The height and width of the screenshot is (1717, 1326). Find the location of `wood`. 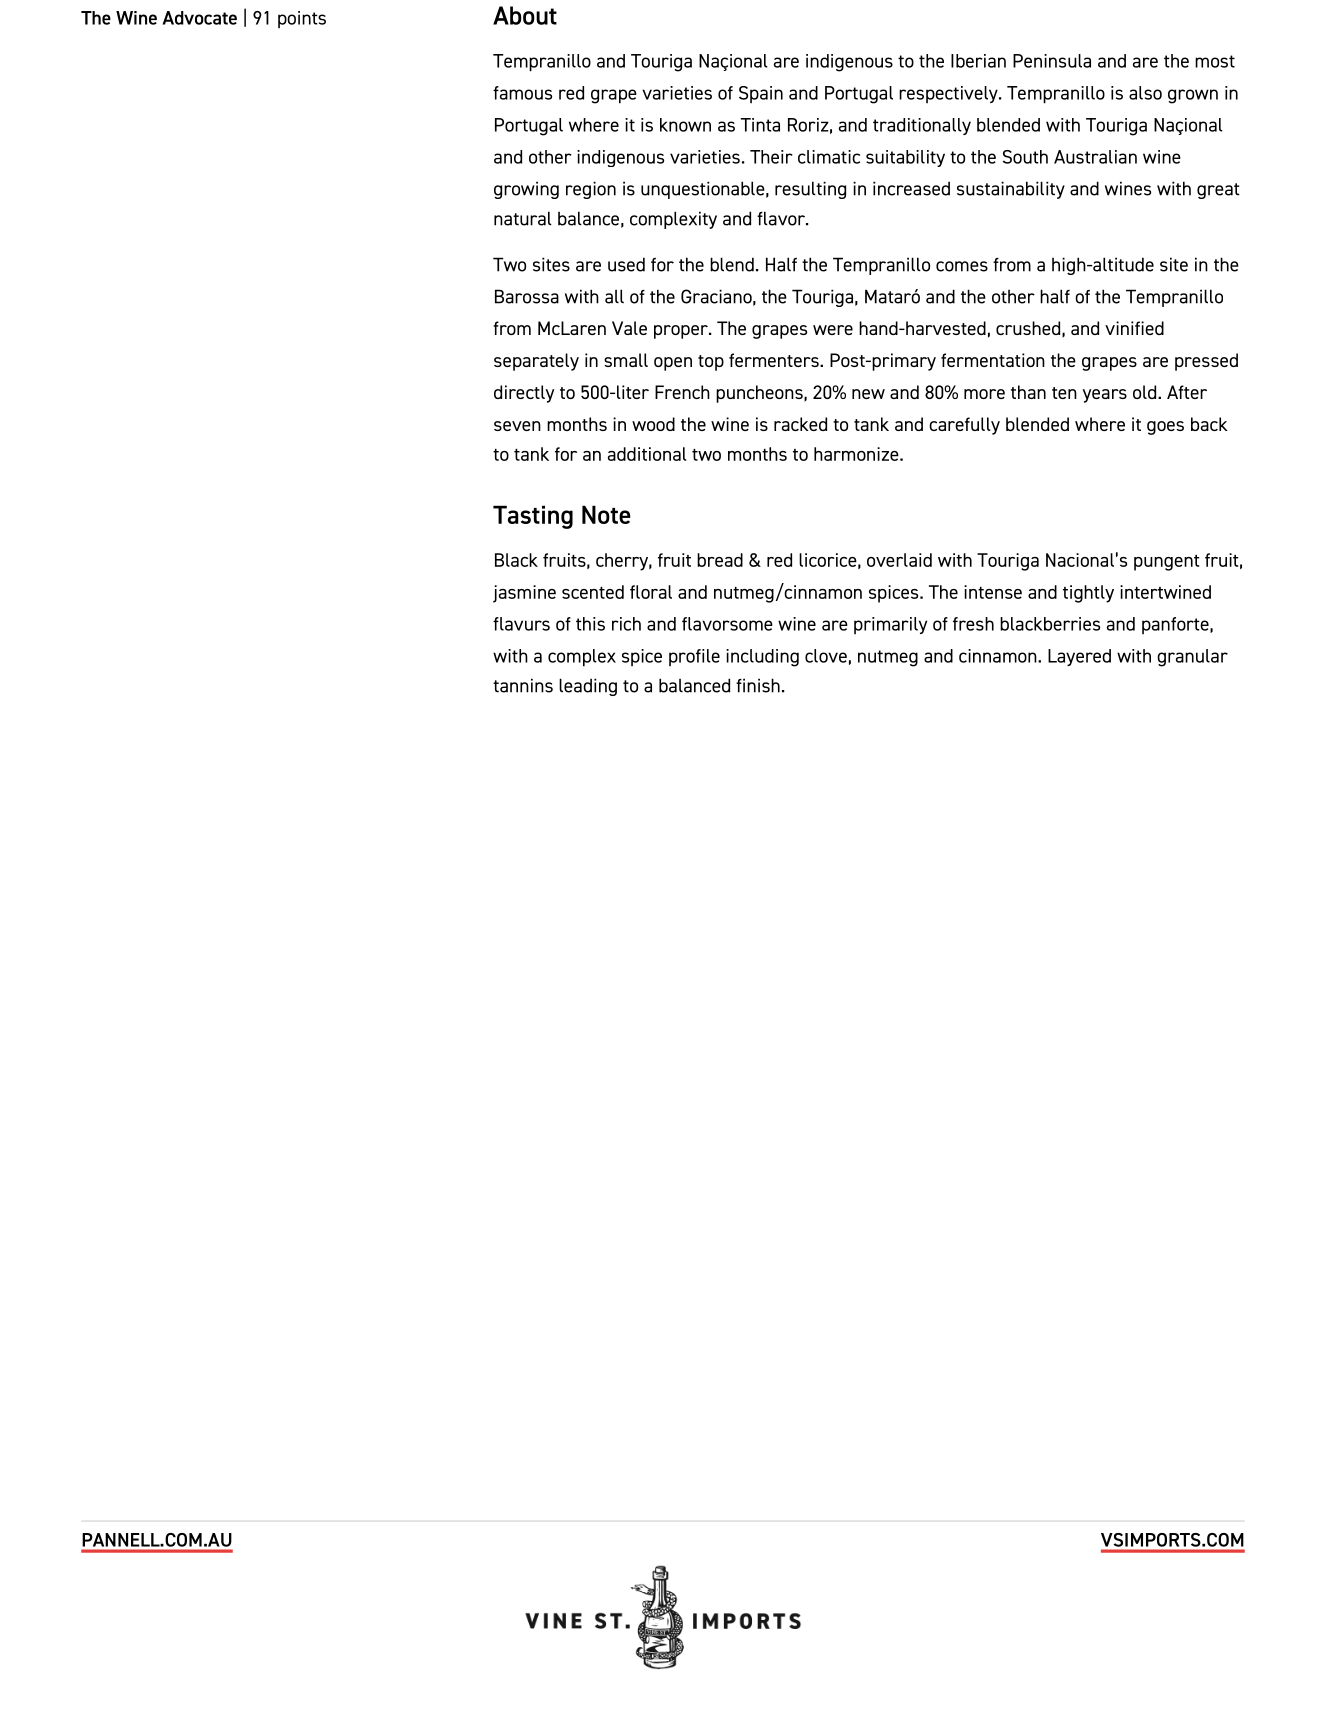

wood is located at coordinates (653, 424).
